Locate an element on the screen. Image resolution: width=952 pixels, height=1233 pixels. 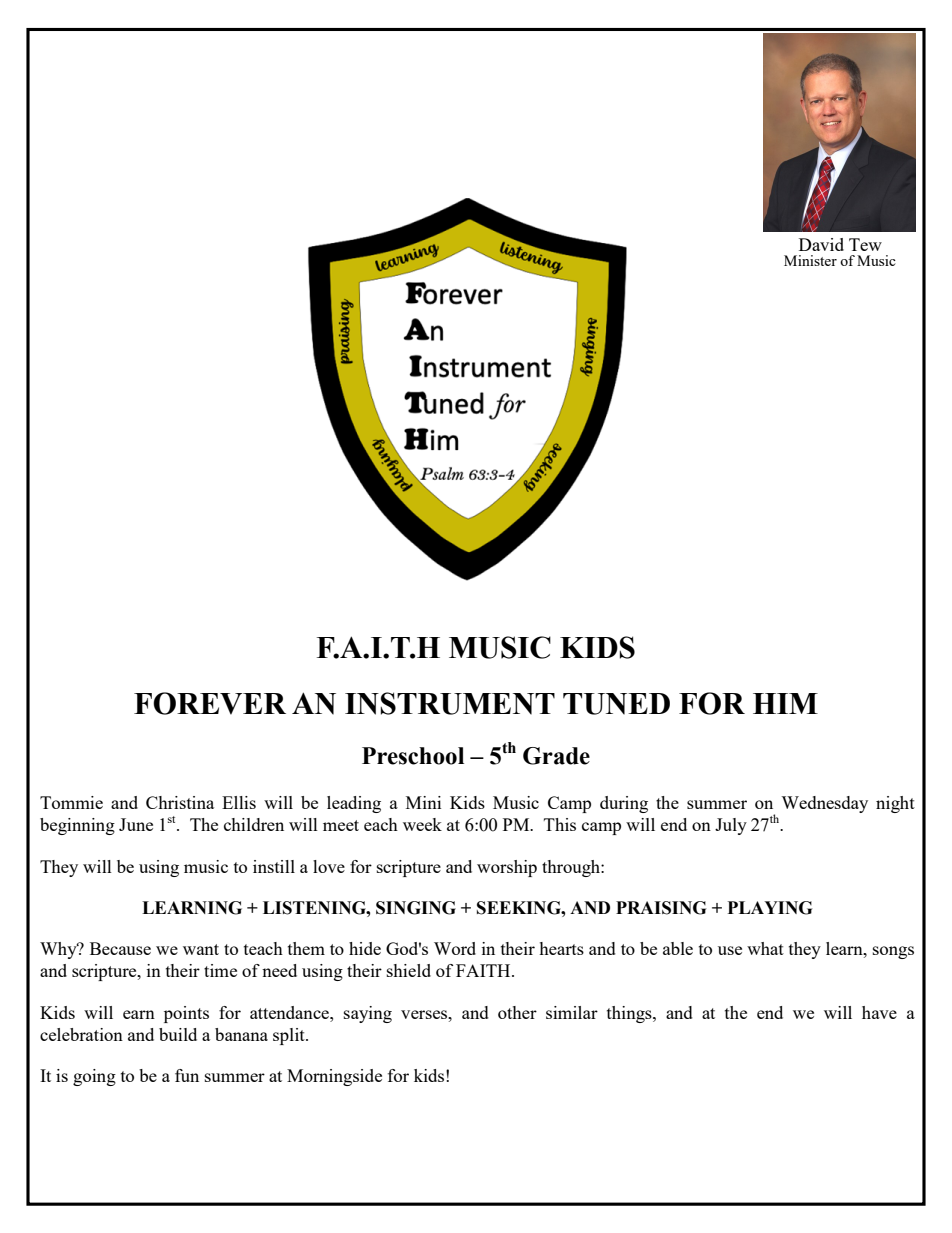
David is located at coordinates (821, 244).
